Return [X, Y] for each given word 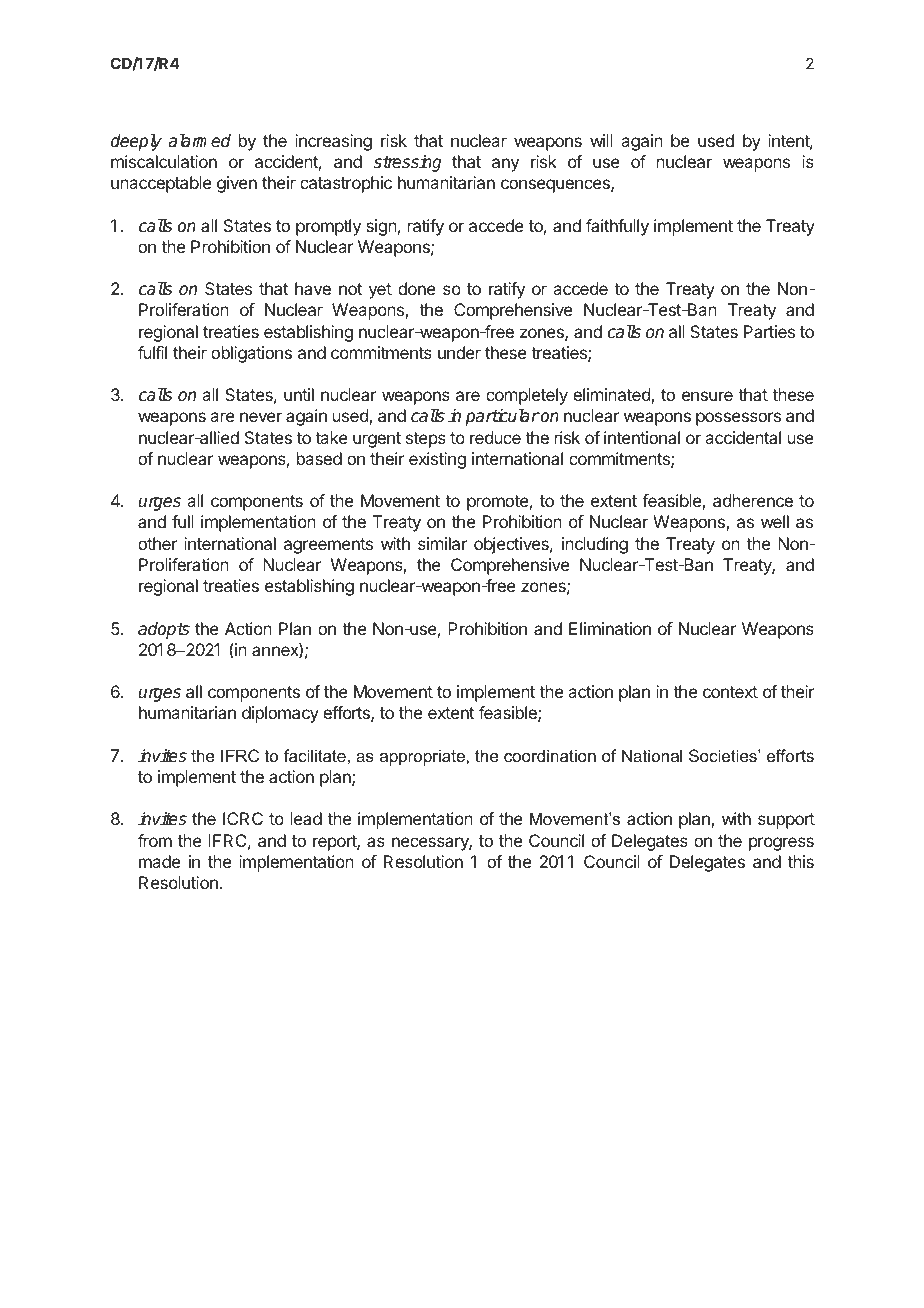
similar [442, 543]
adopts [164, 630]
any [505, 165]
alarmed [199, 141]
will [601, 140]
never [261, 417]
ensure [707, 396]
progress [781, 844]
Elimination [610, 628]
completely [527, 396]
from [155, 840]
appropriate [423, 757]
